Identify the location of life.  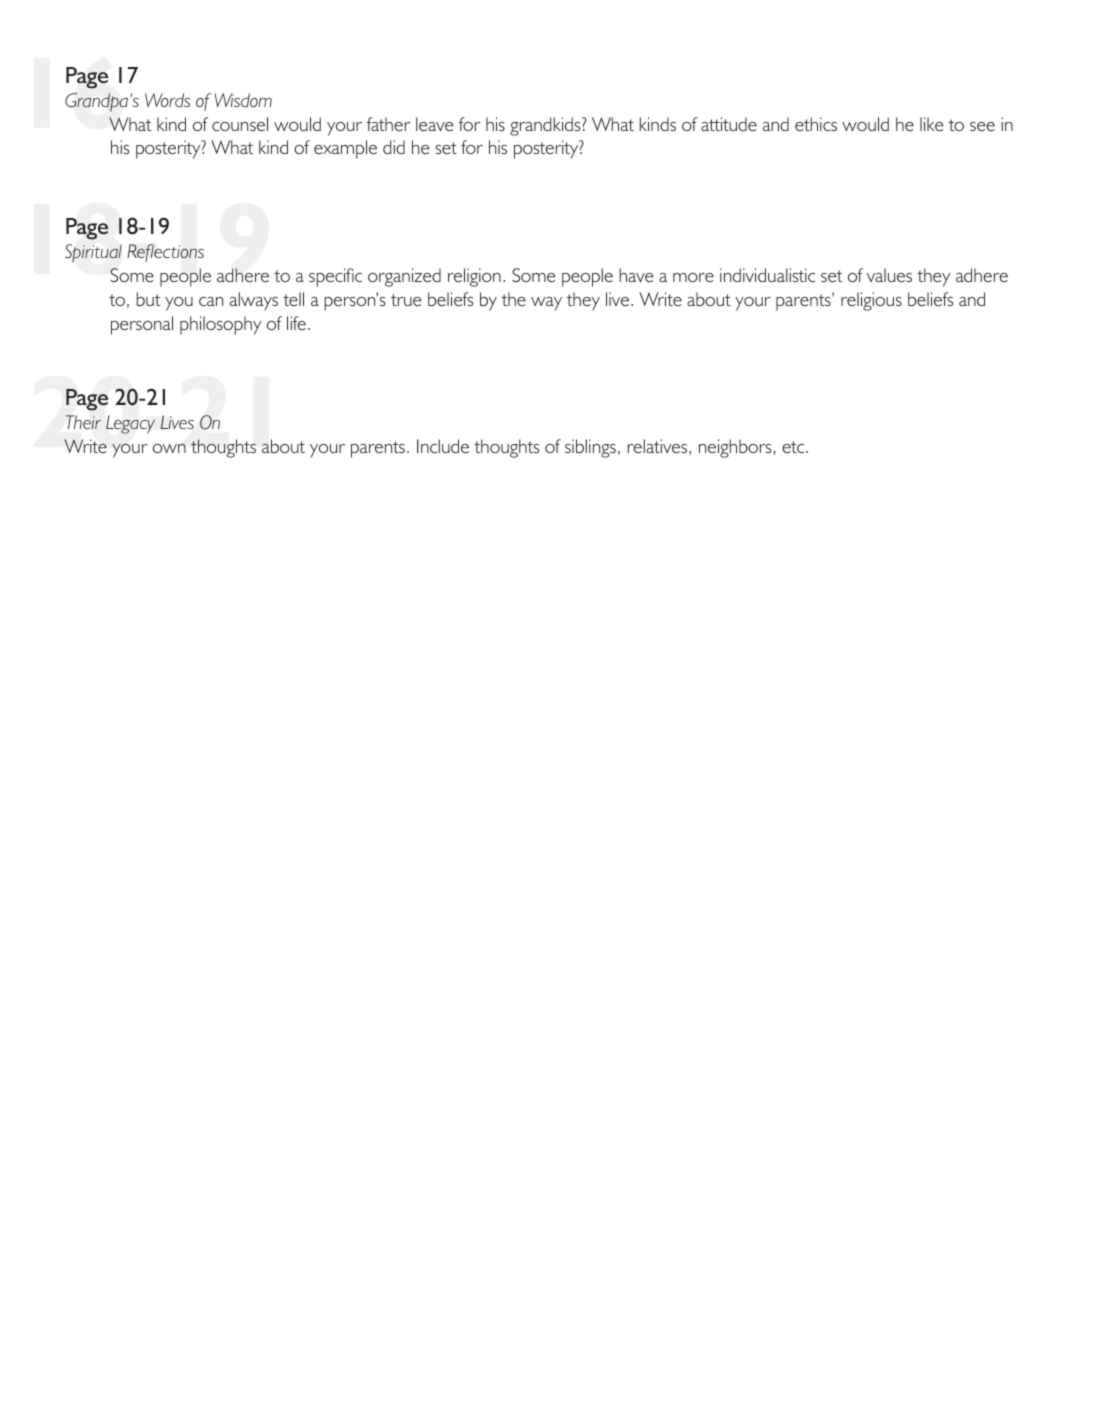
(296, 323).
